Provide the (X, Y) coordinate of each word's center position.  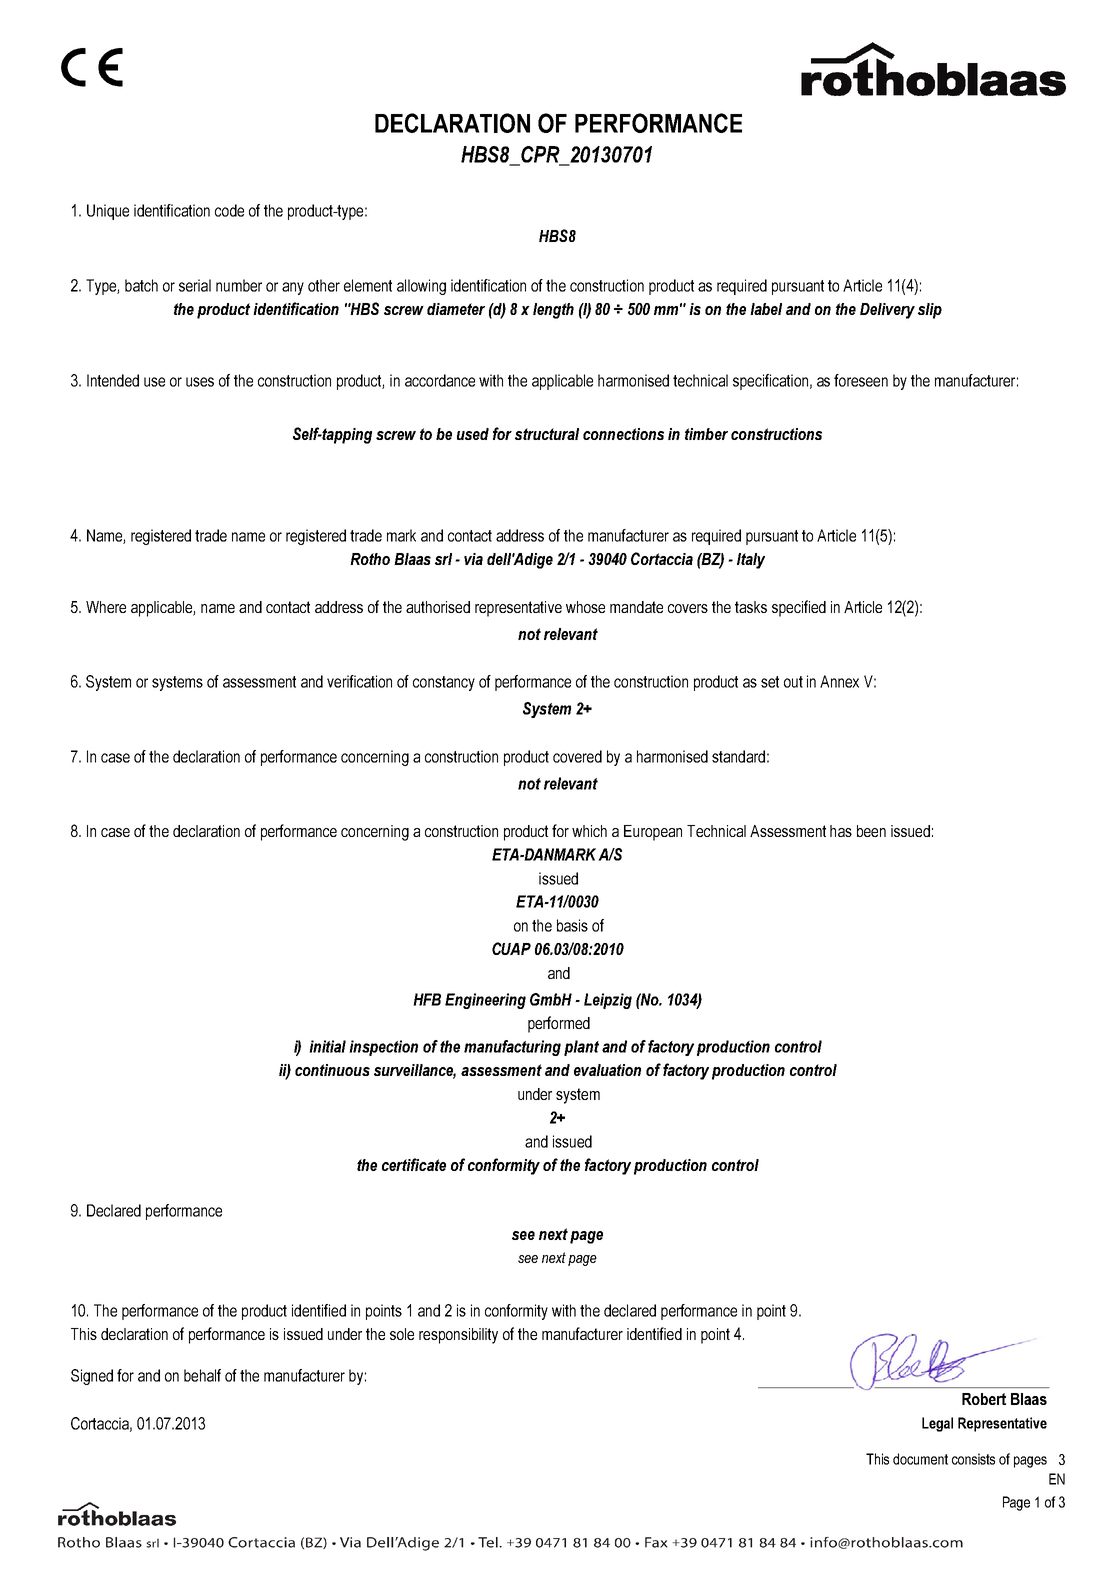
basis (572, 925)
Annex (839, 681)
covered (577, 756)
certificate (414, 1164)
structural (547, 434)
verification (359, 681)
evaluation (607, 1070)
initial (327, 1046)
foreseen (861, 380)
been (871, 831)
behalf (202, 1375)
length (553, 311)
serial (195, 285)
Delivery (887, 311)
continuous (332, 1070)
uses (200, 382)
